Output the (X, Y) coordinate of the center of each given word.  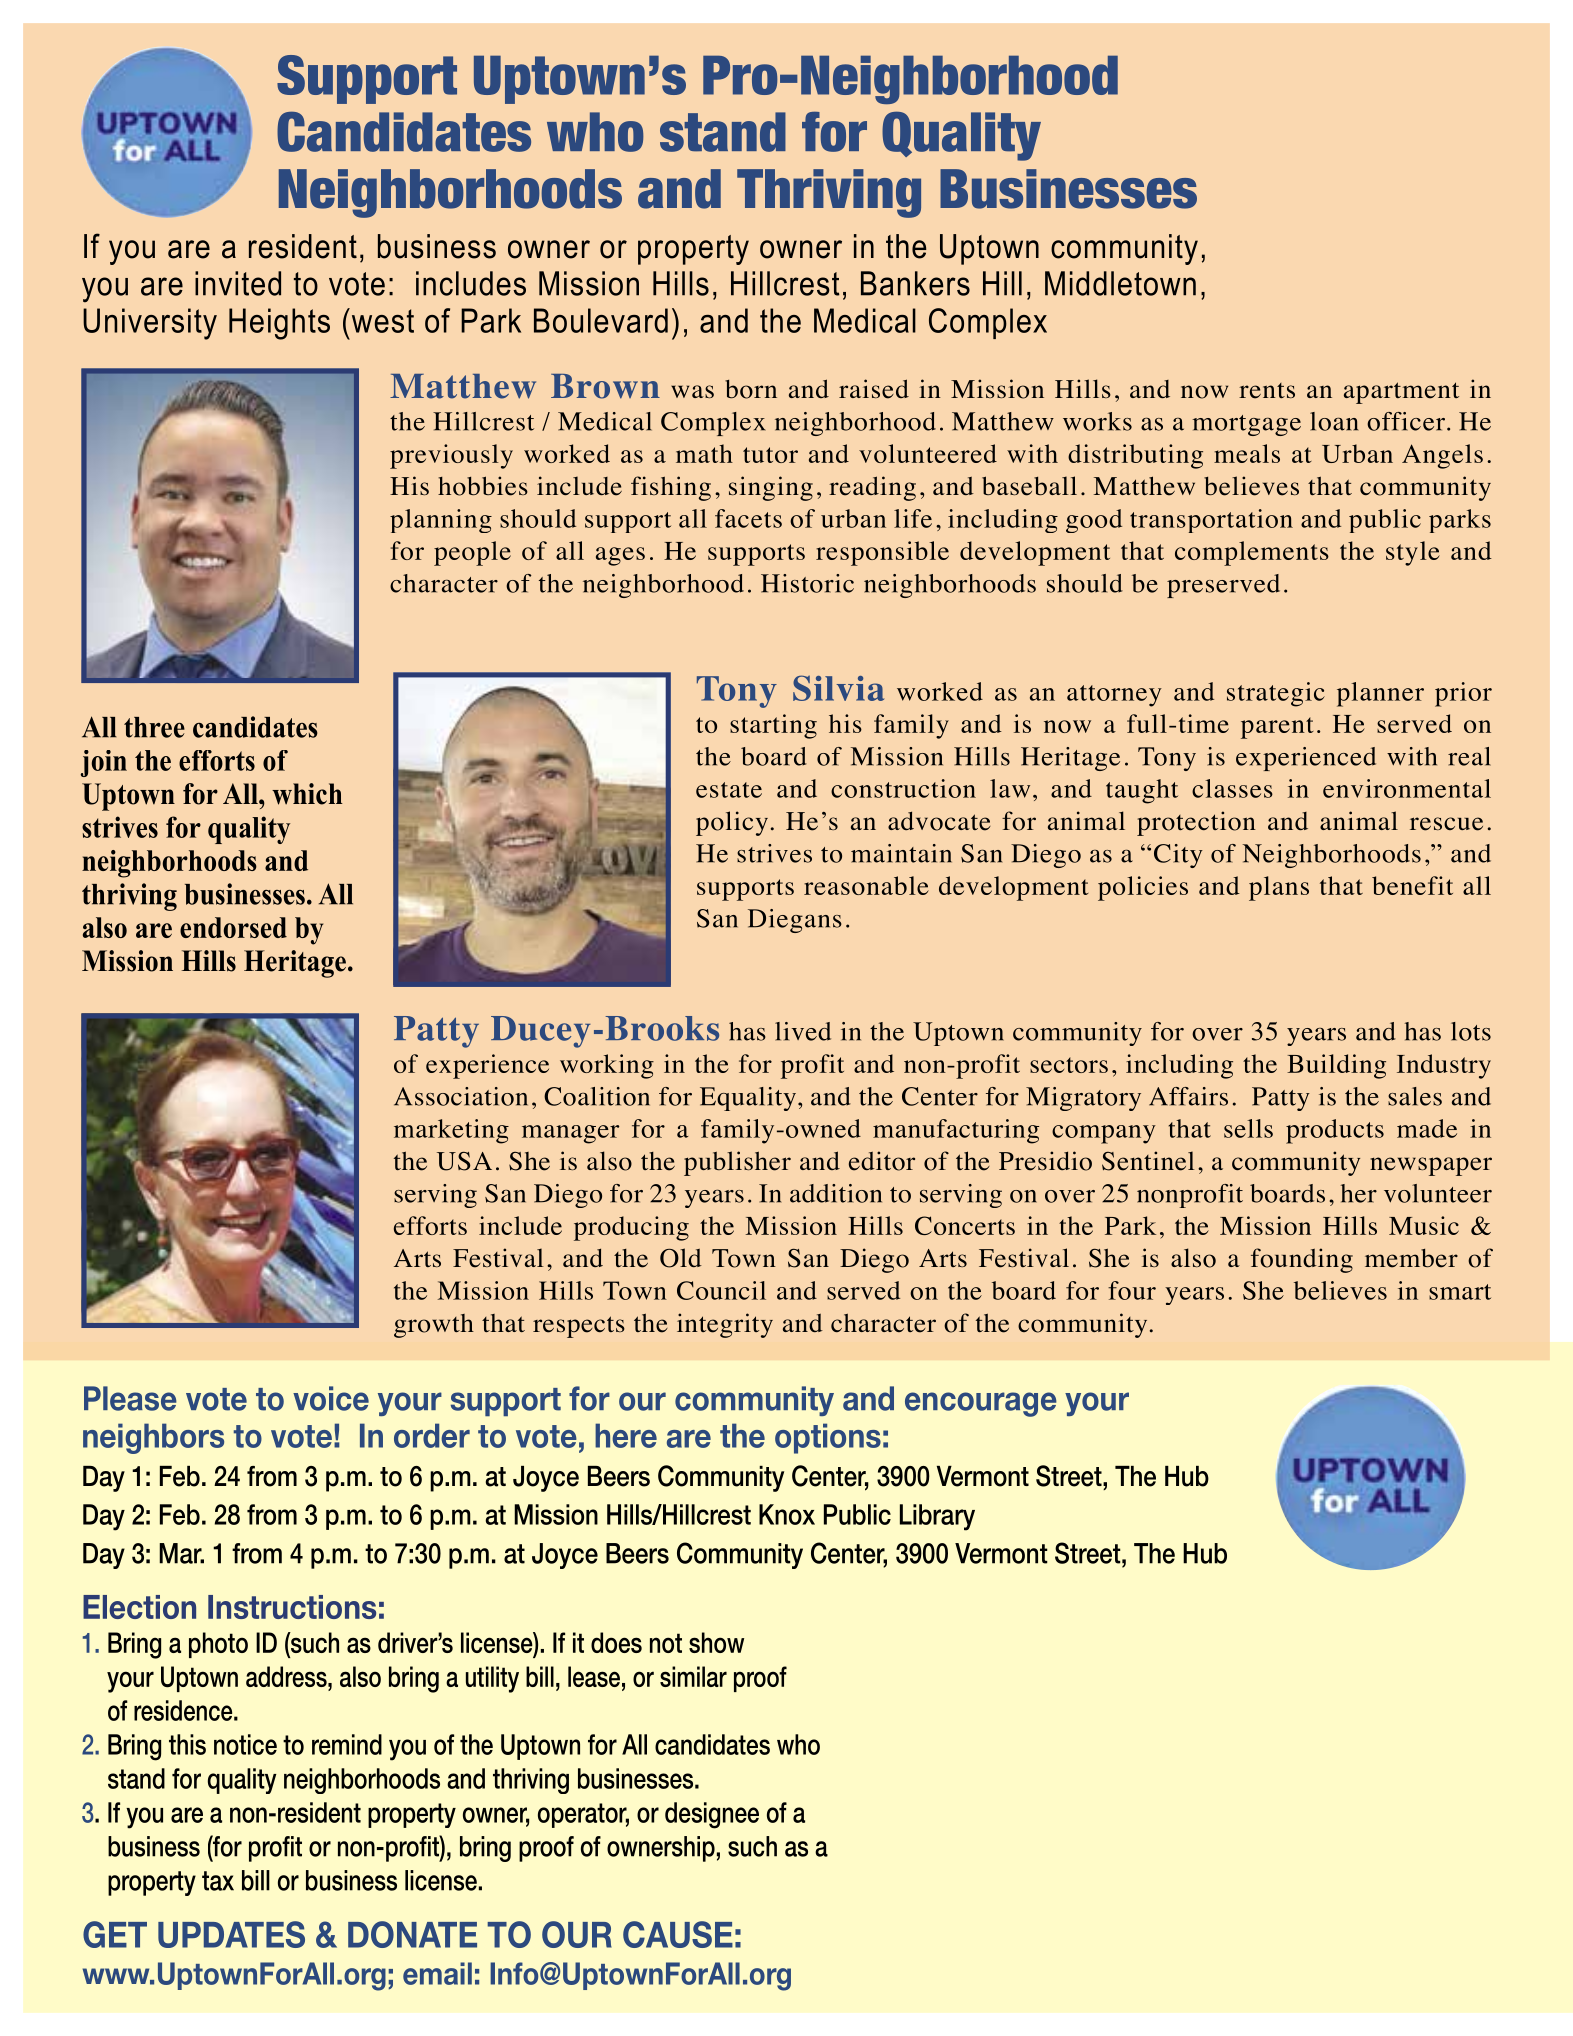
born (751, 389)
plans (1279, 888)
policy (732, 823)
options (828, 1438)
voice (331, 1398)
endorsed (233, 927)
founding (1302, 1260)
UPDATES (231, 1934)
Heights (279, 324)
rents (1267, 391)
